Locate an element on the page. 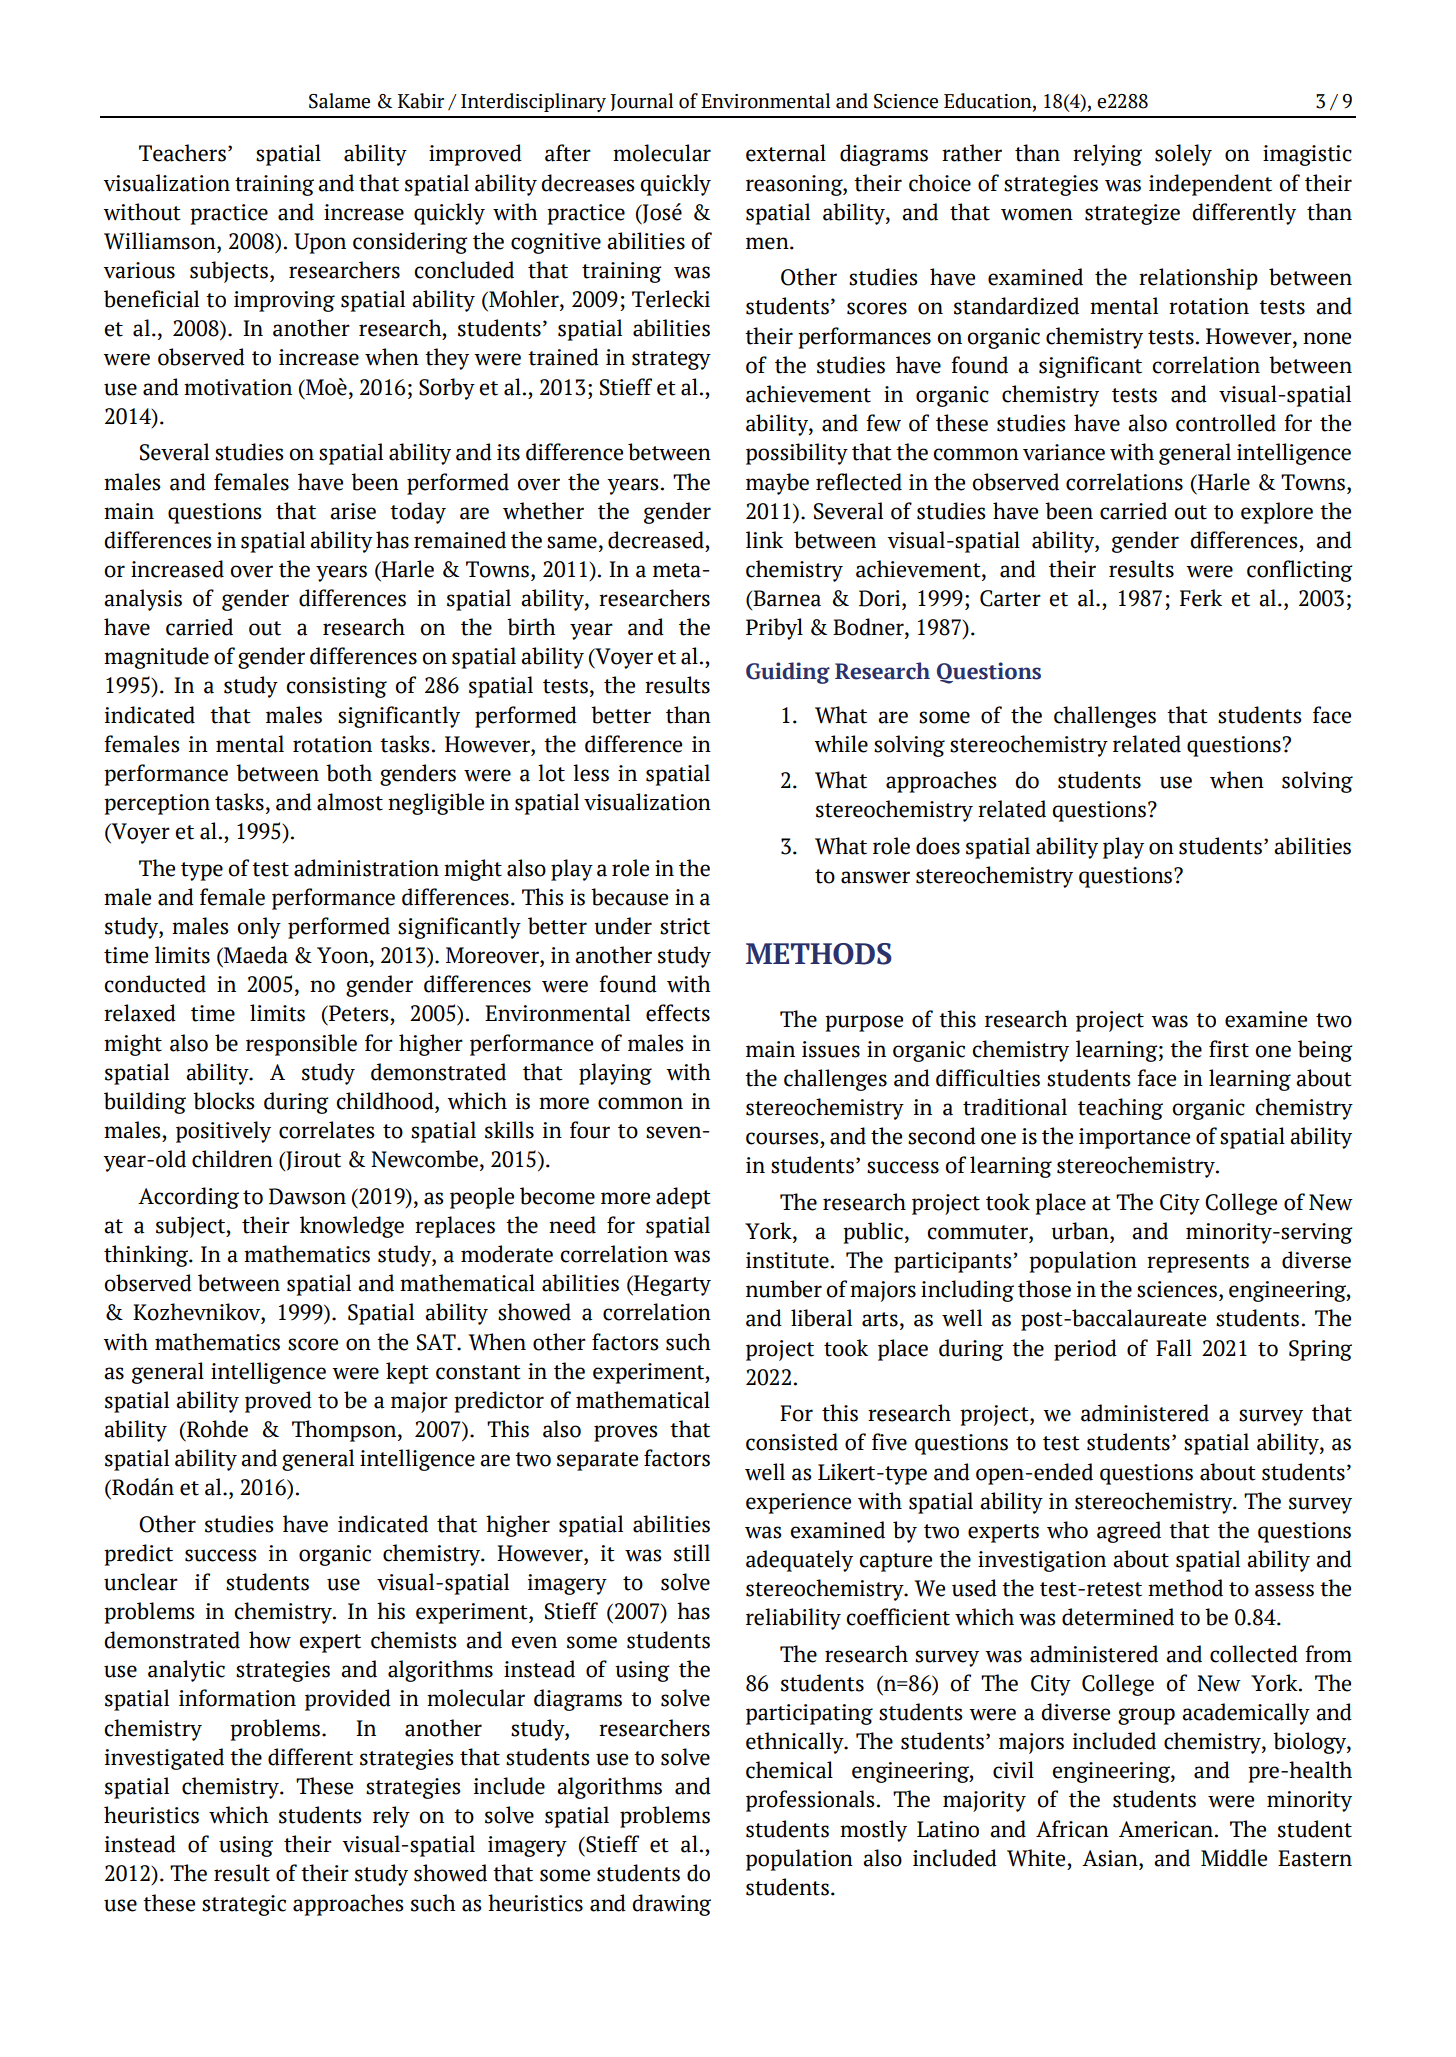 The height and width of the image is (2057, 1456). solely is located at coordinates (1183, 155).
